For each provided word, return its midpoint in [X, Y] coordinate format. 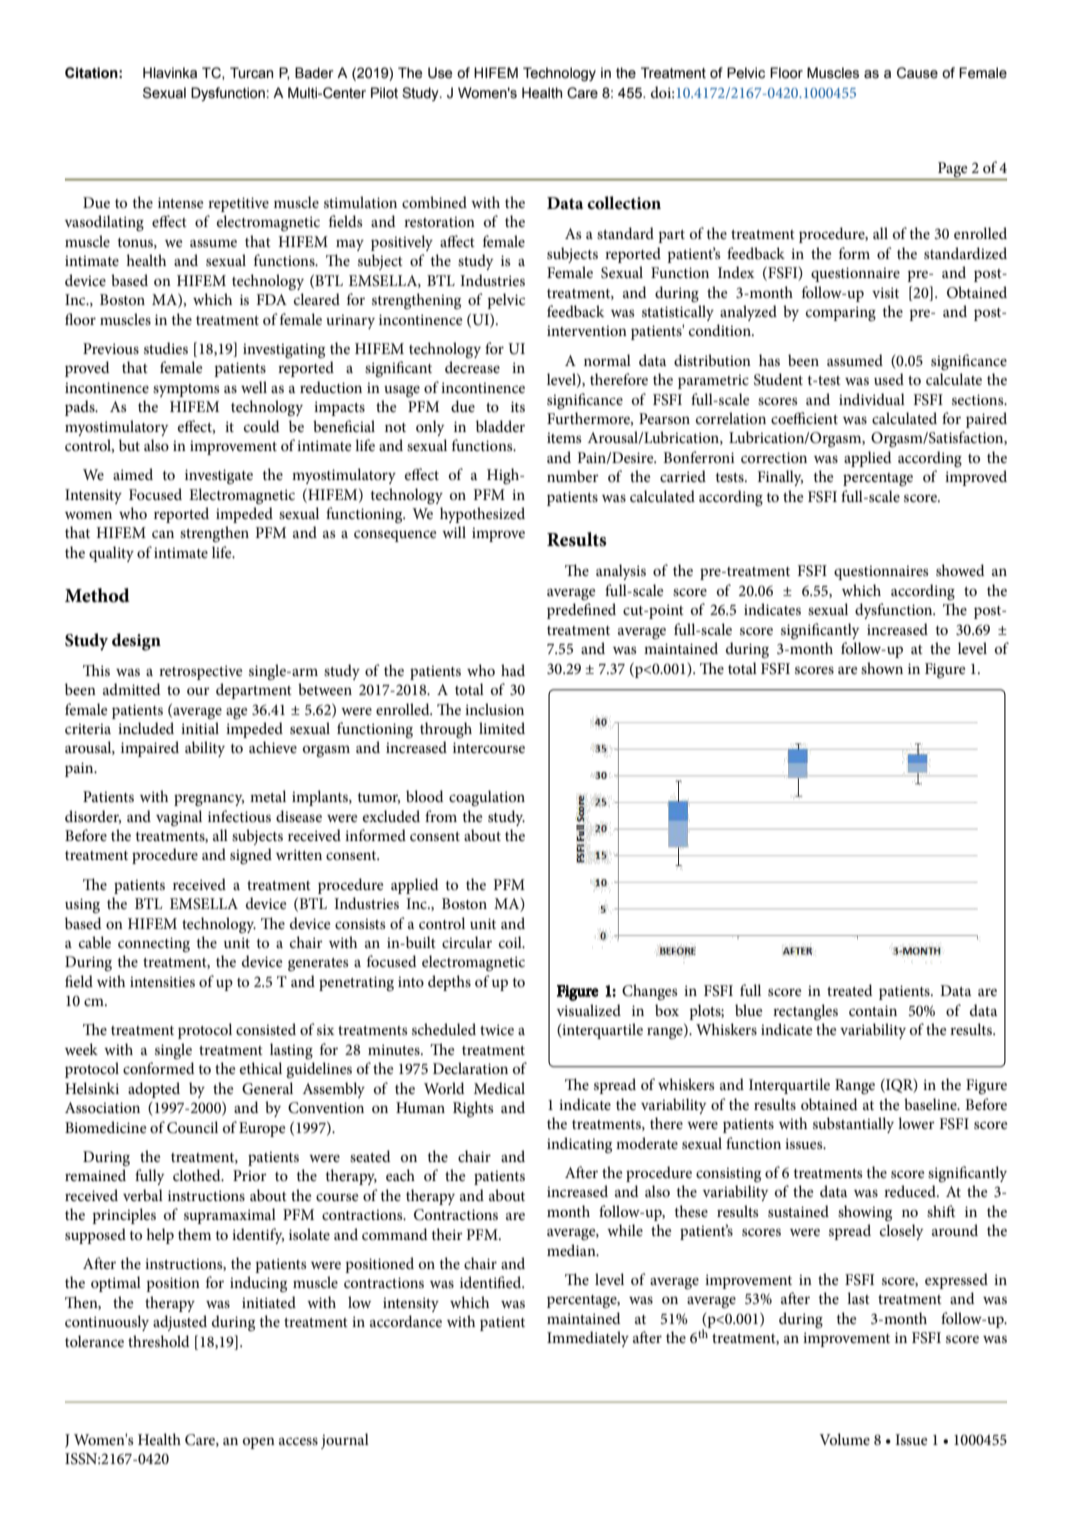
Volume [844, 1439]
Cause [917, 73]
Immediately [588, 1339]
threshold [159, 1341]
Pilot [384, 92]
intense [180, 202]
